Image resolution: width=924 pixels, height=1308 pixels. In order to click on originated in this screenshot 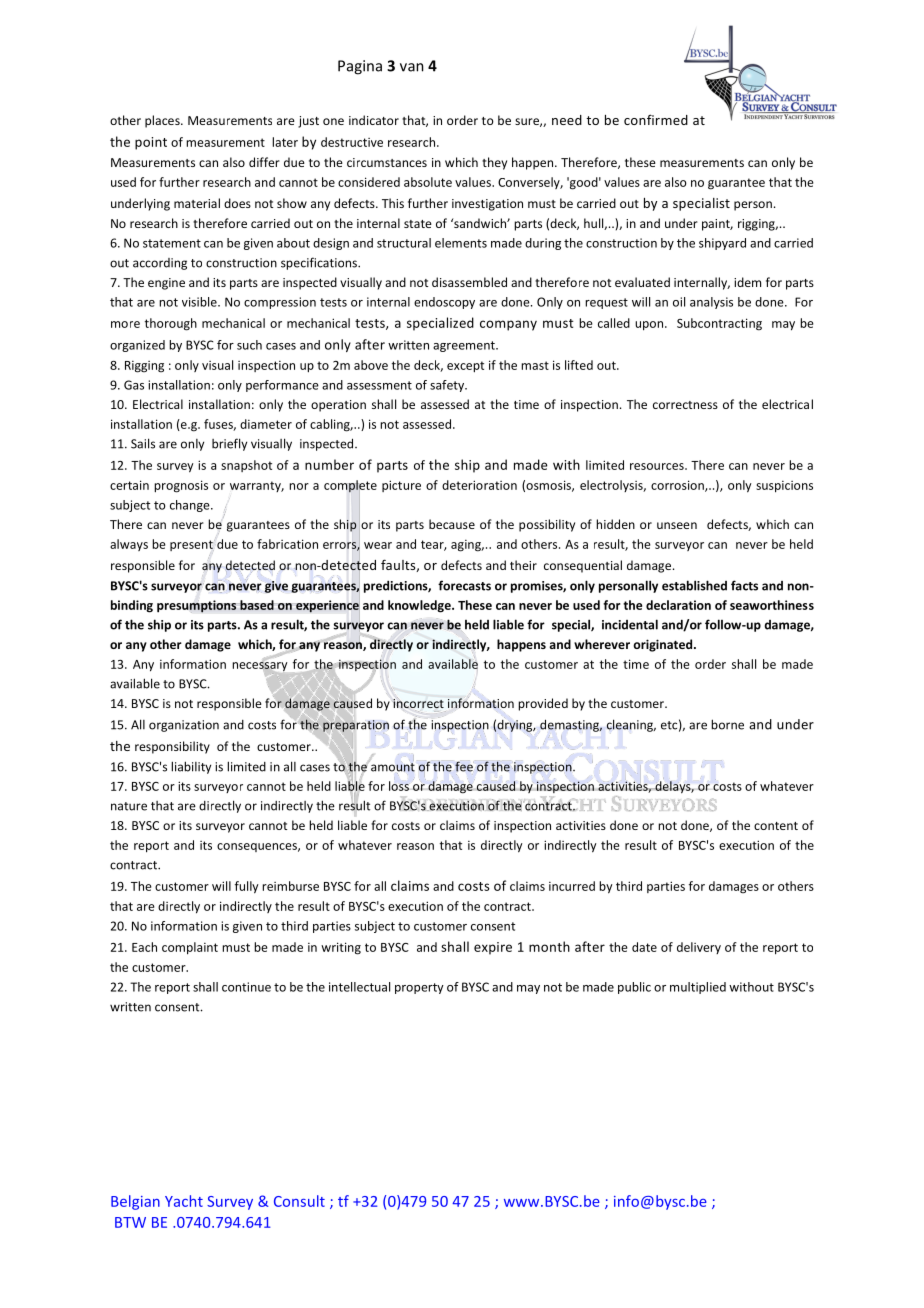, I will do `click(664, 645)`.
